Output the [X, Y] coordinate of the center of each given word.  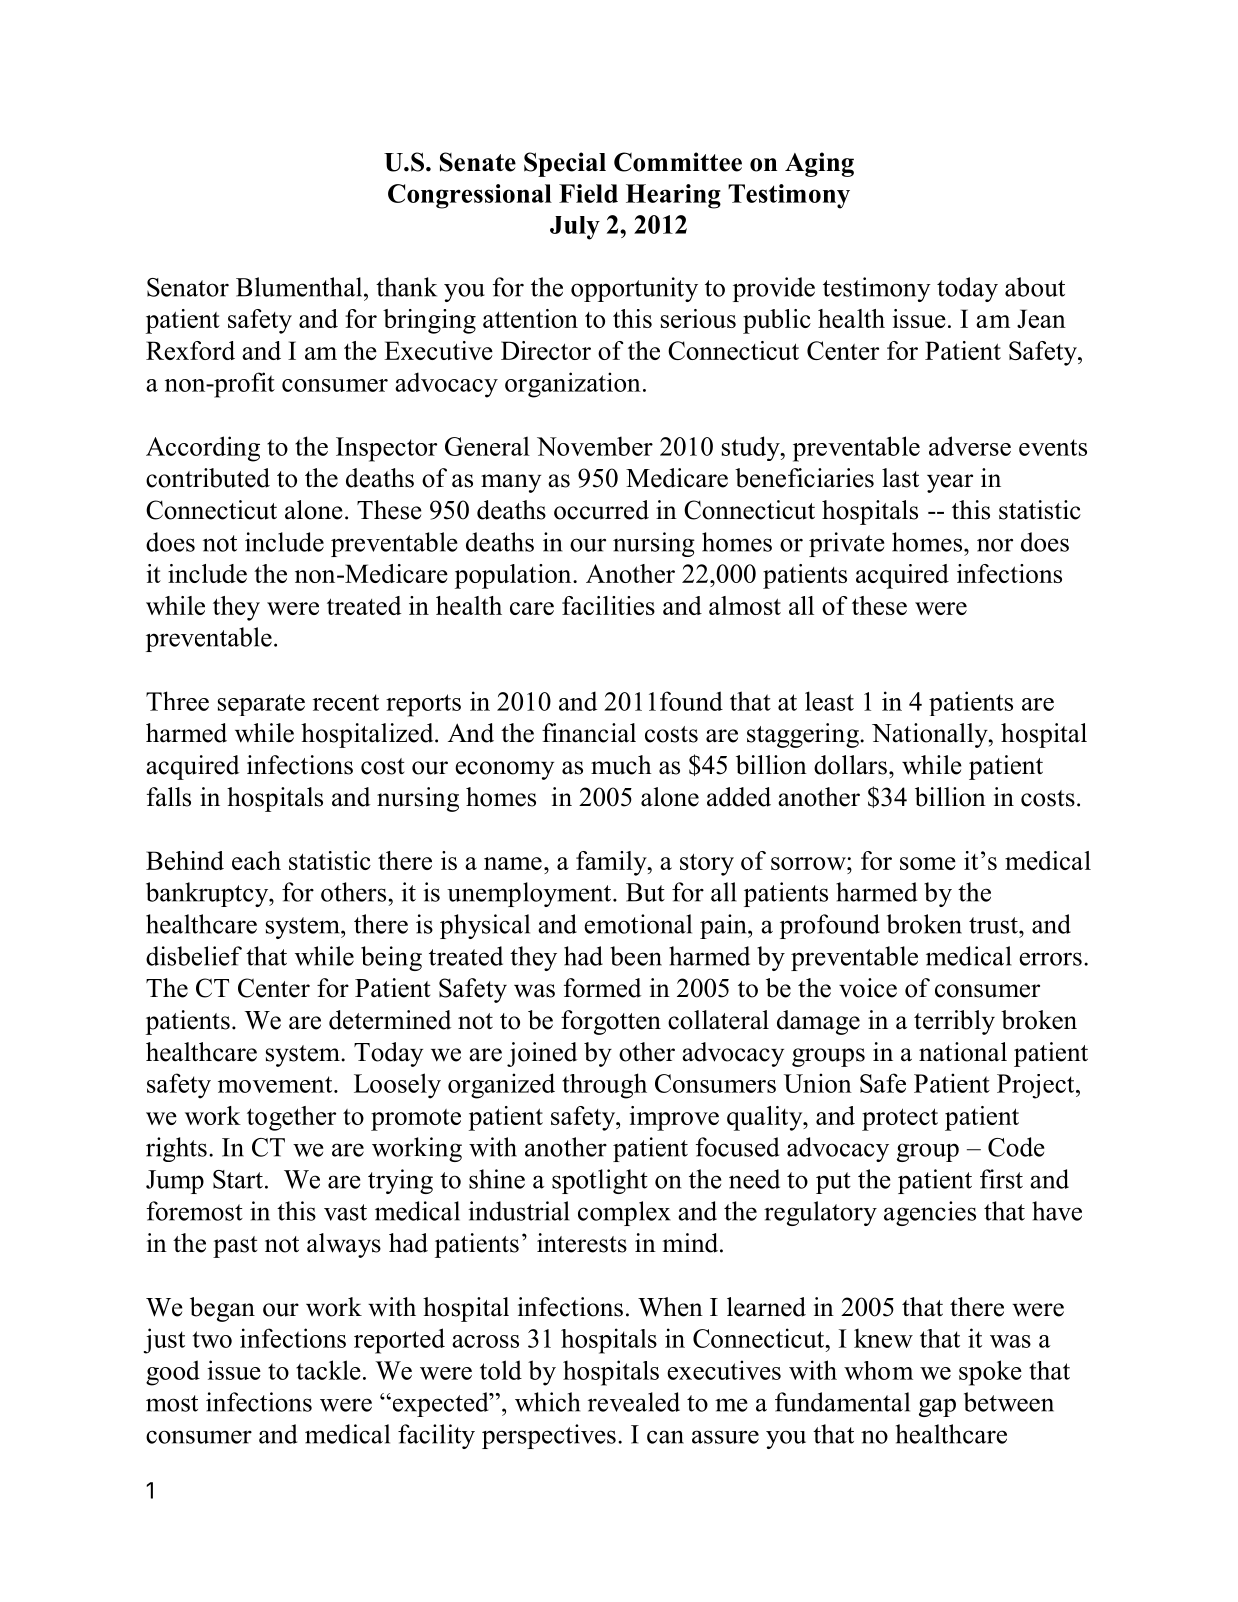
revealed [634, 1402]
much [621, 765]
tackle [328, 1370]
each [256, 860]
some [928, 863]
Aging [819, 164]
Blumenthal [300, 287]
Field [588, 193]
